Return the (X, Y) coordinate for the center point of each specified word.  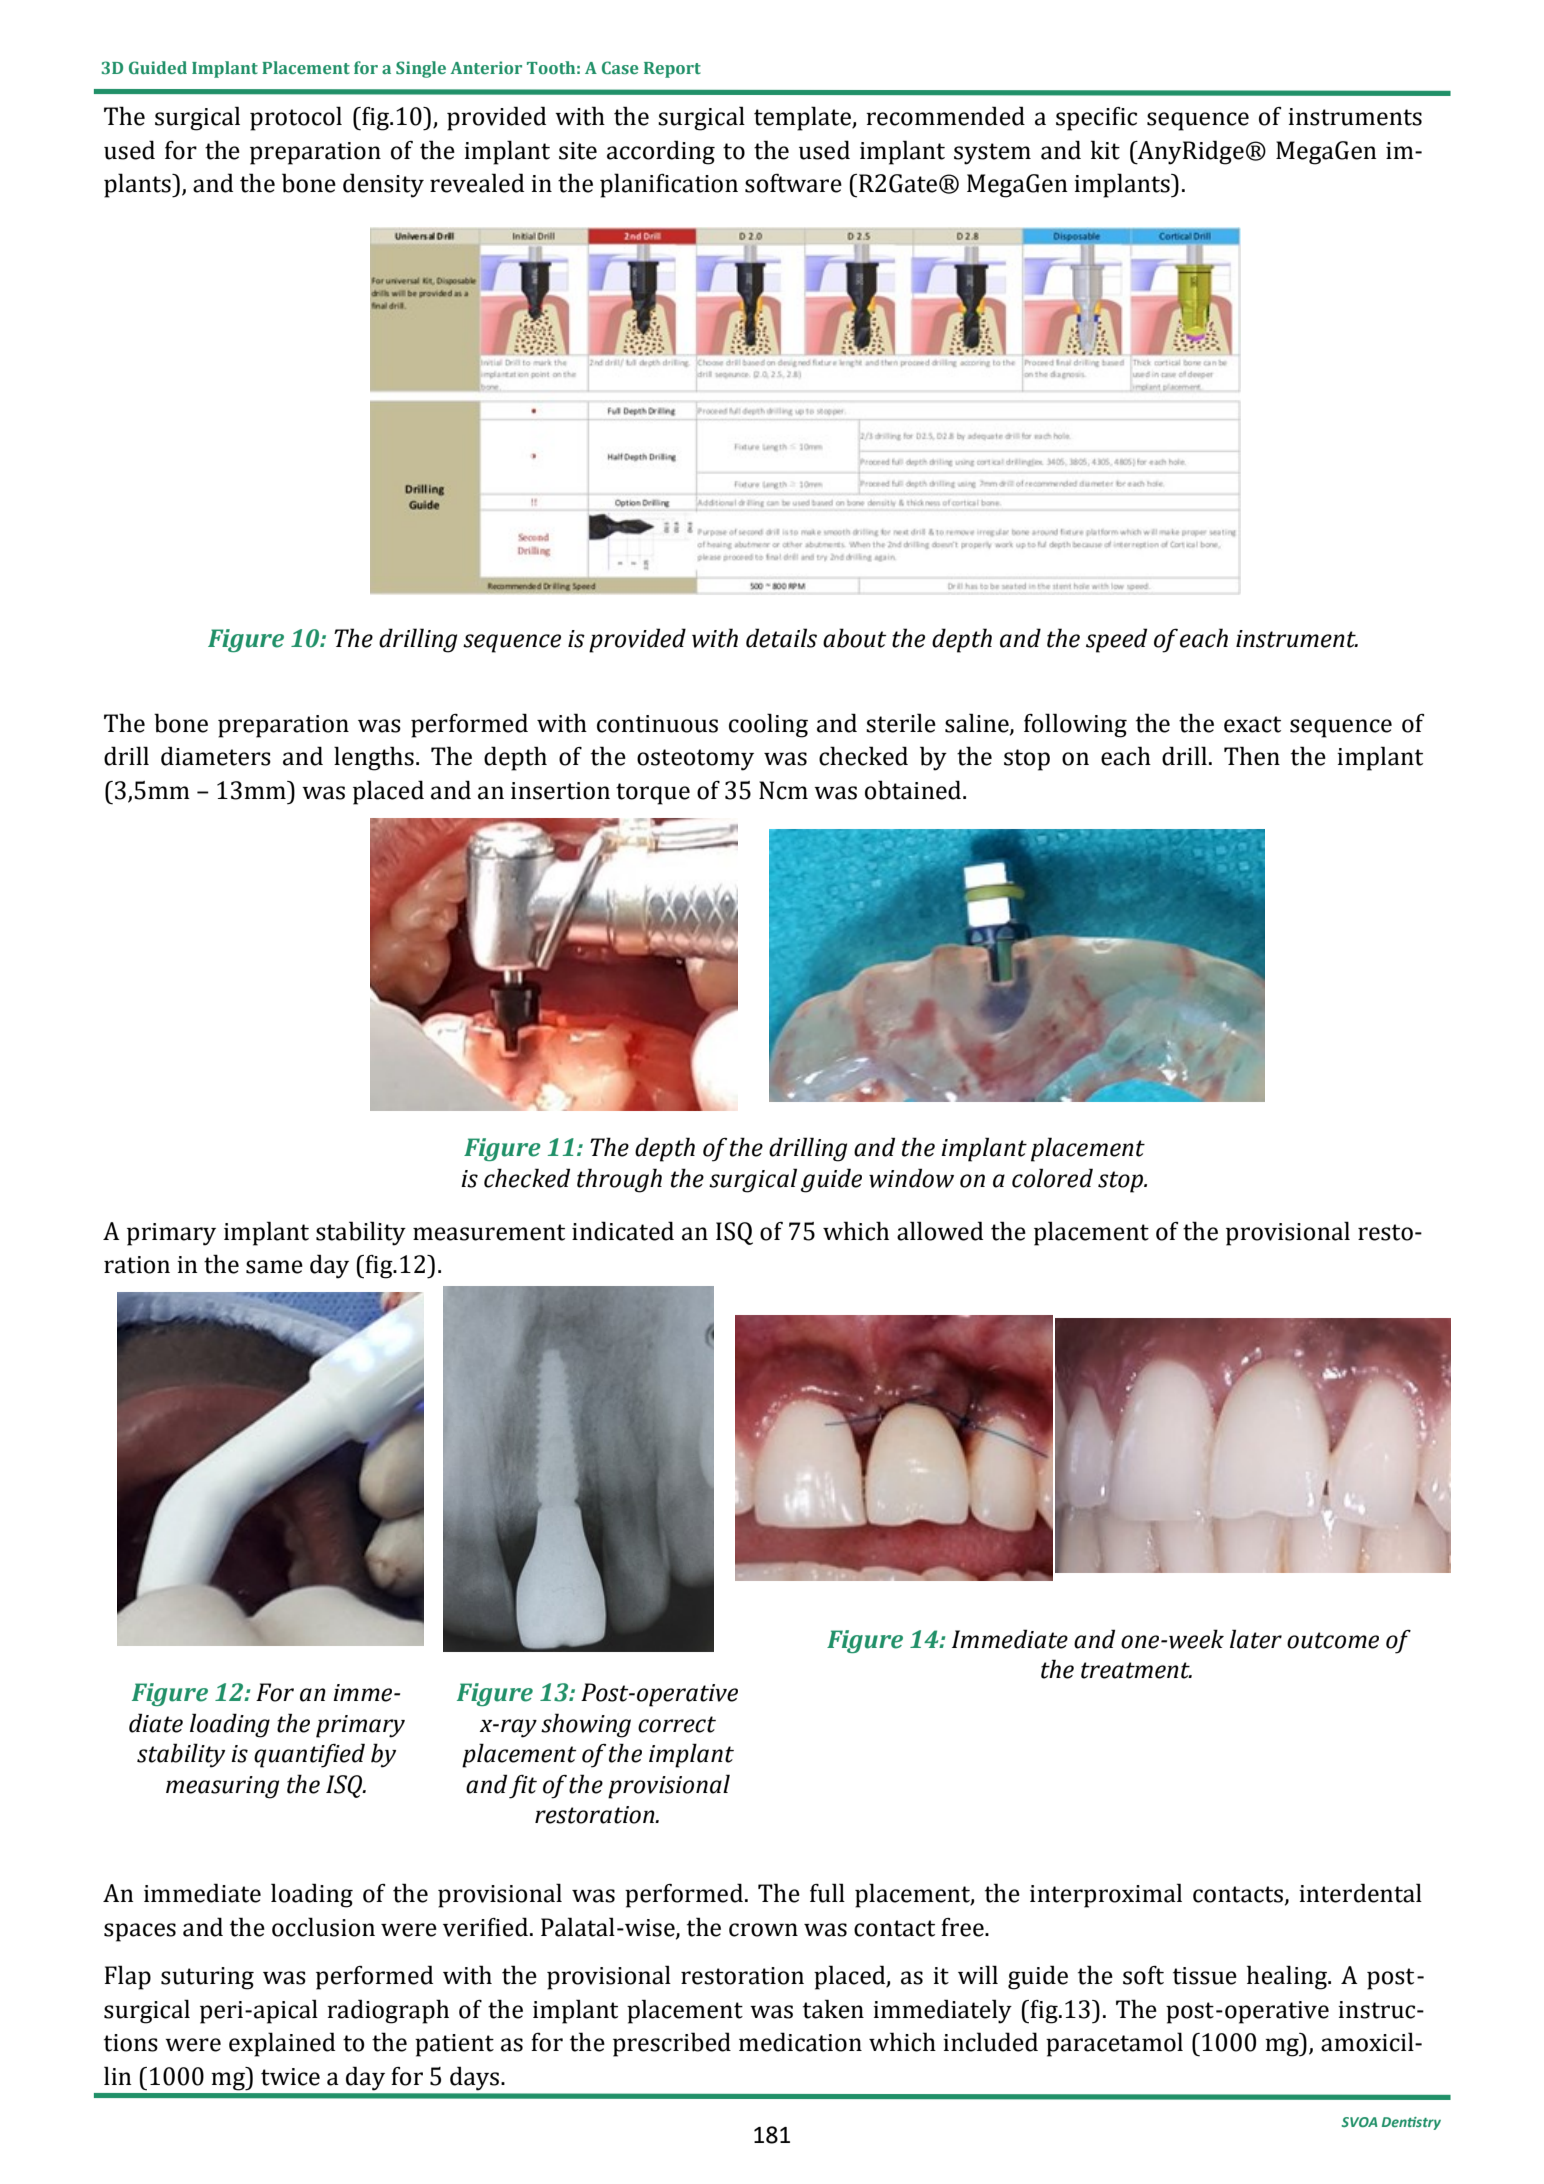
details (781, 638)
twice (290, 2077)
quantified (309, 1755)
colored (1052, 1178)
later (1256, 1639)
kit (1105, 150)
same (274, 1267)
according (661, 152)
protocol (296, 118)
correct (677, 1724)
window (911, 1178)
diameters (216, 756)
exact (1252, 724)
